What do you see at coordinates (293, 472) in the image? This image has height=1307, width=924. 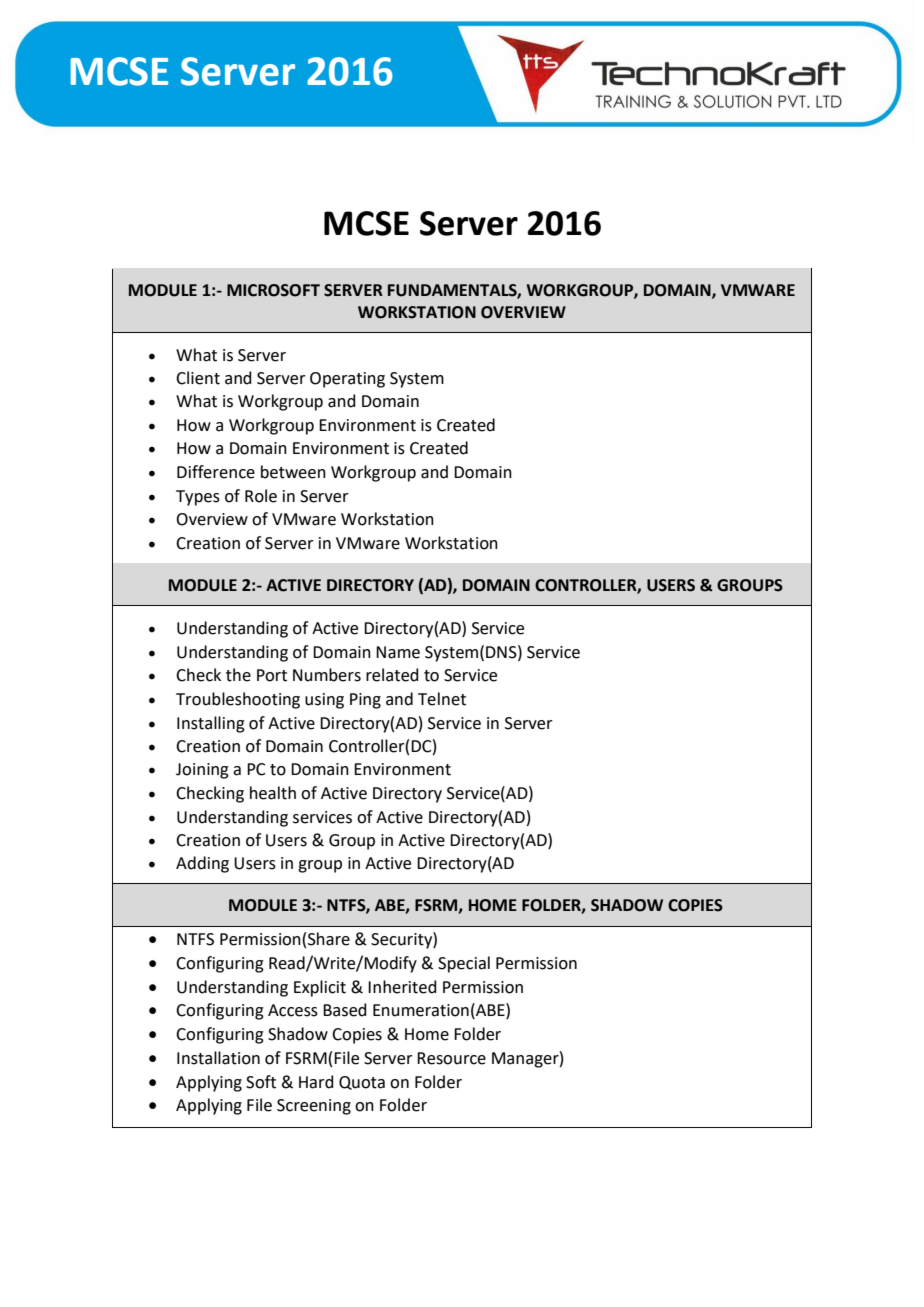 I see `between` at bounding box center [293, 472].
